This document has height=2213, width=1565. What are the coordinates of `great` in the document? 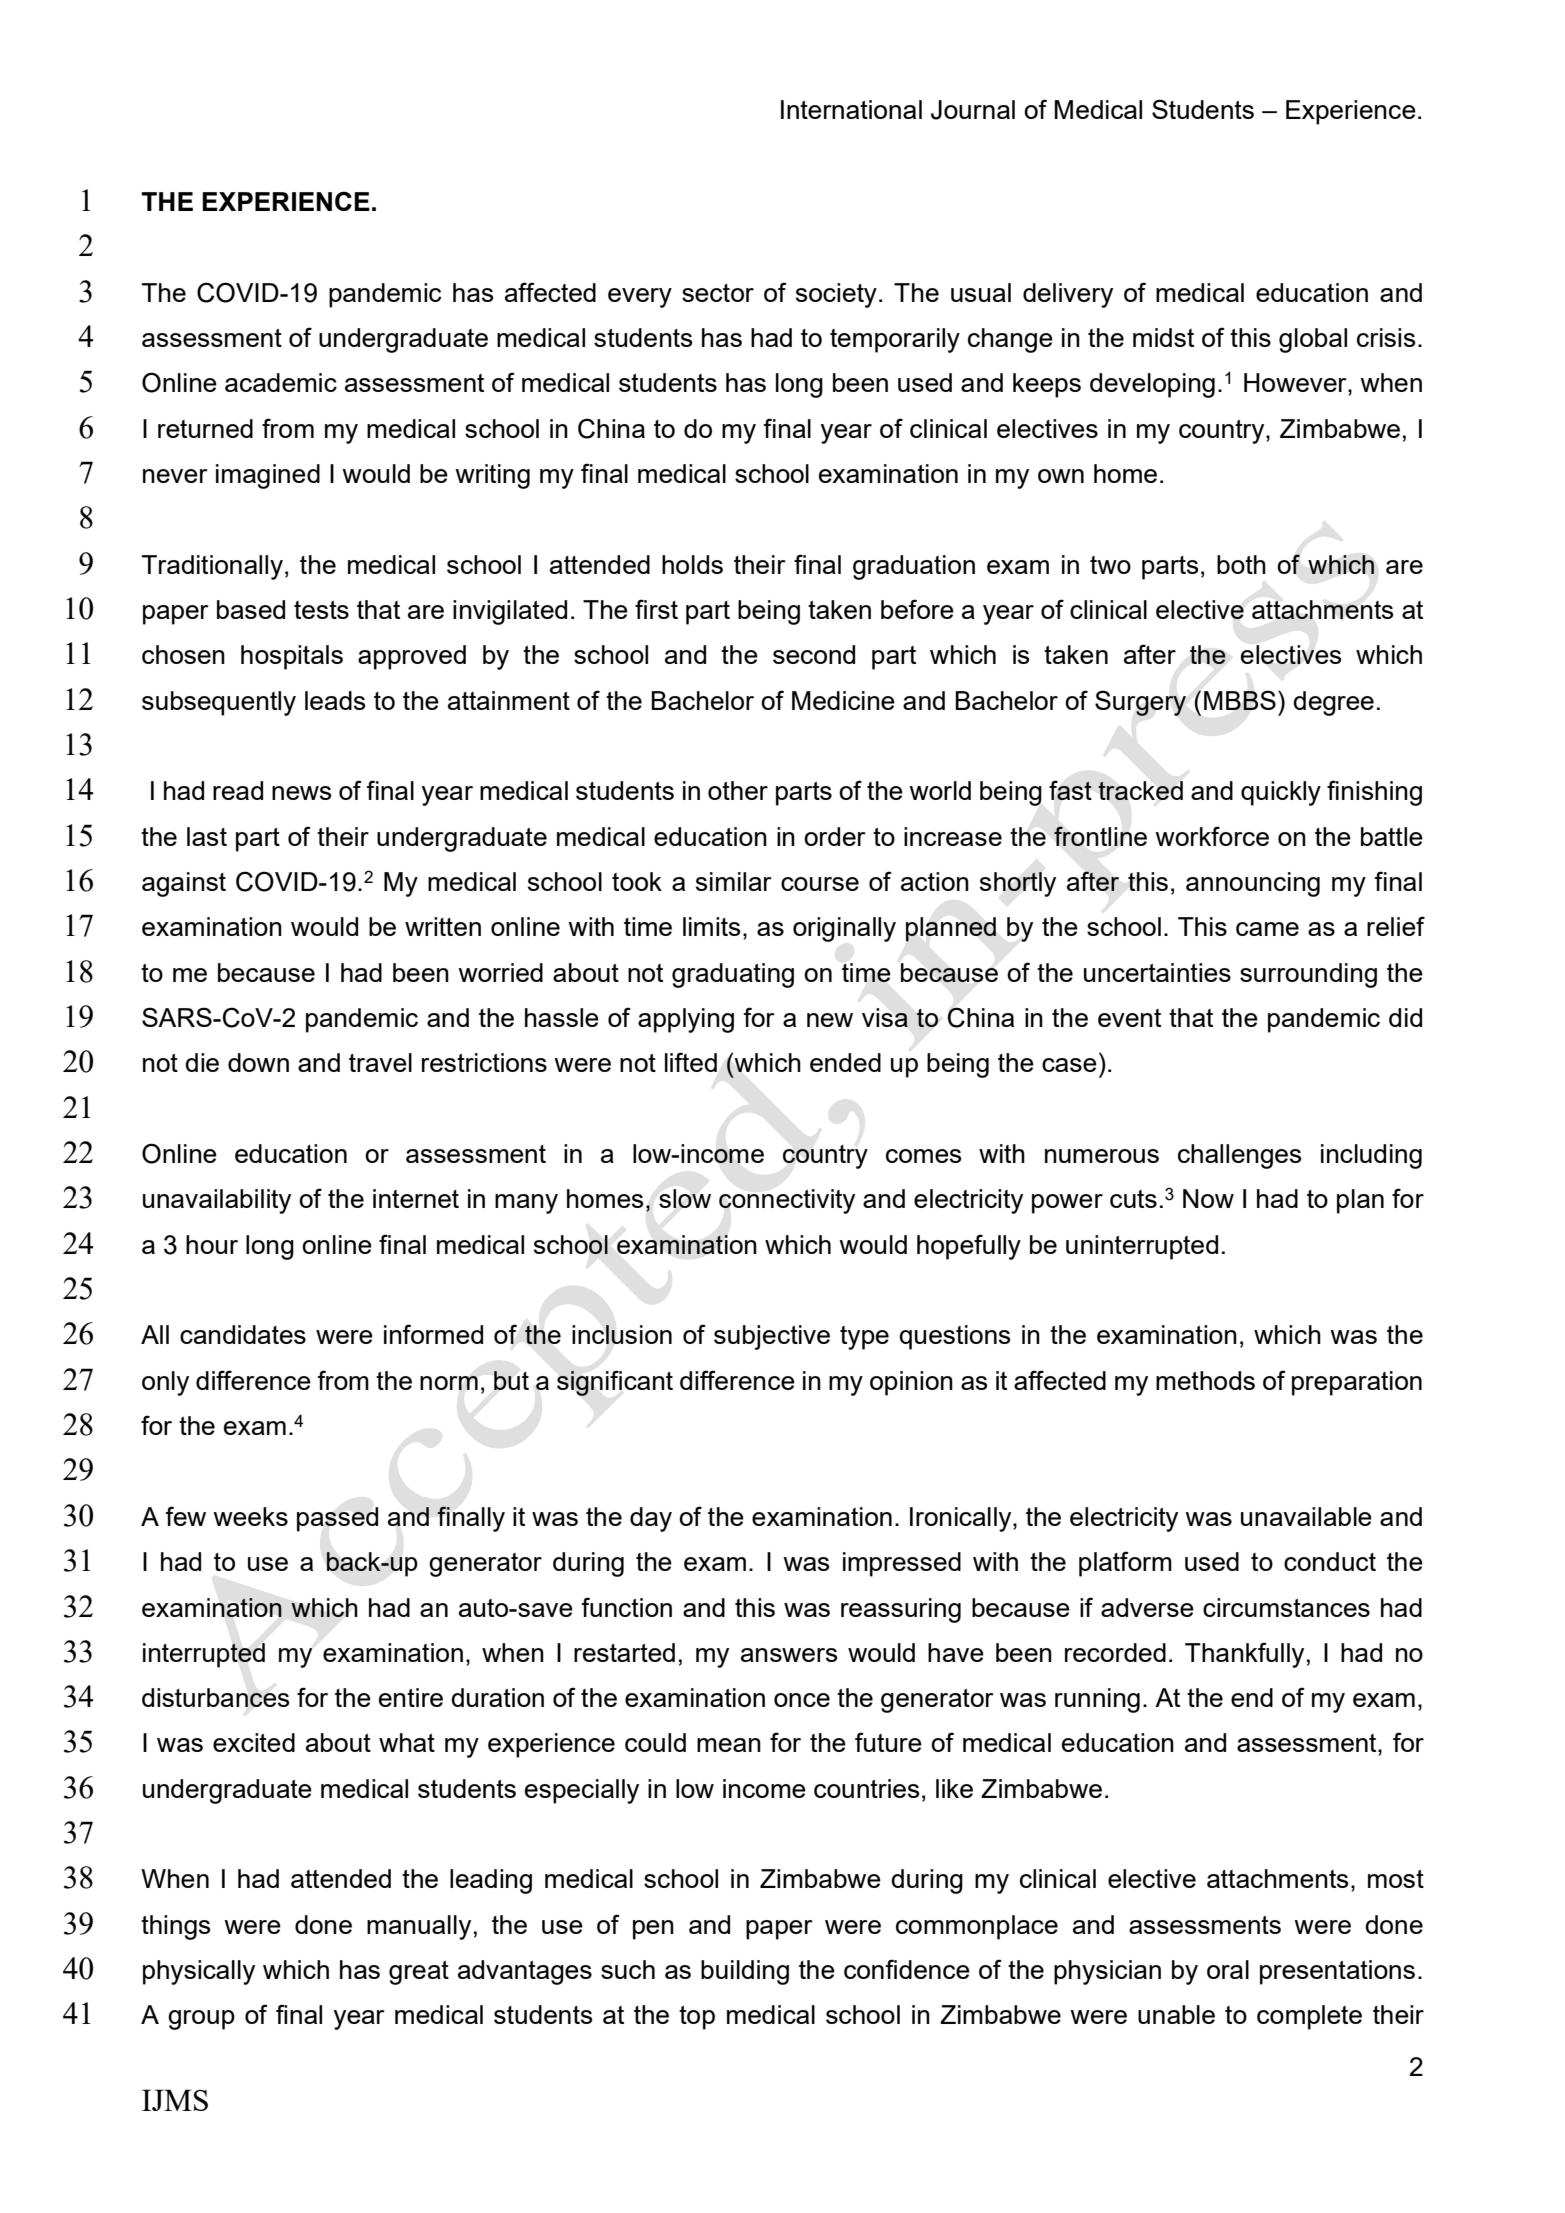 It's located at (419, 1973).
